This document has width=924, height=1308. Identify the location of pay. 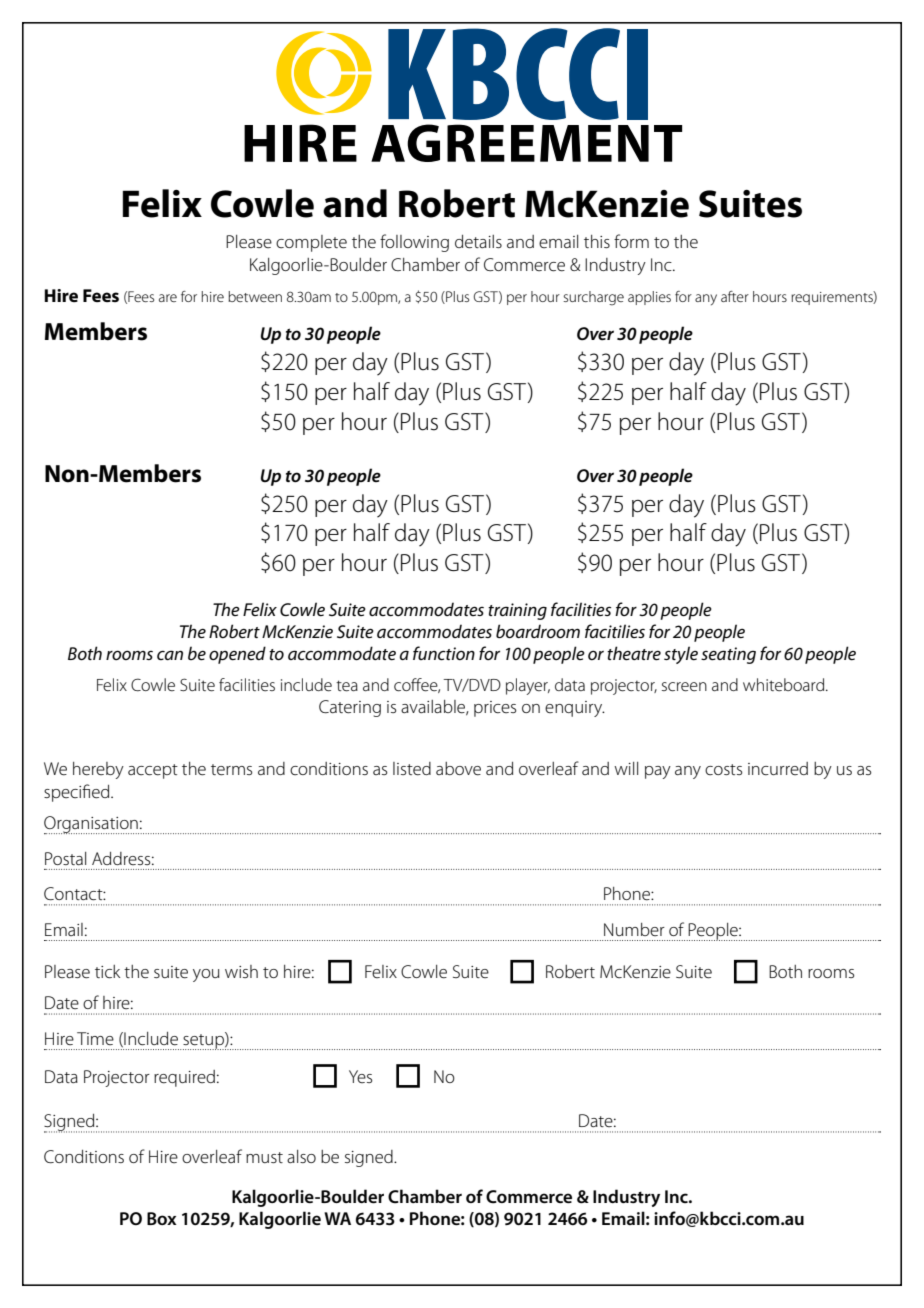
(658, 772).
